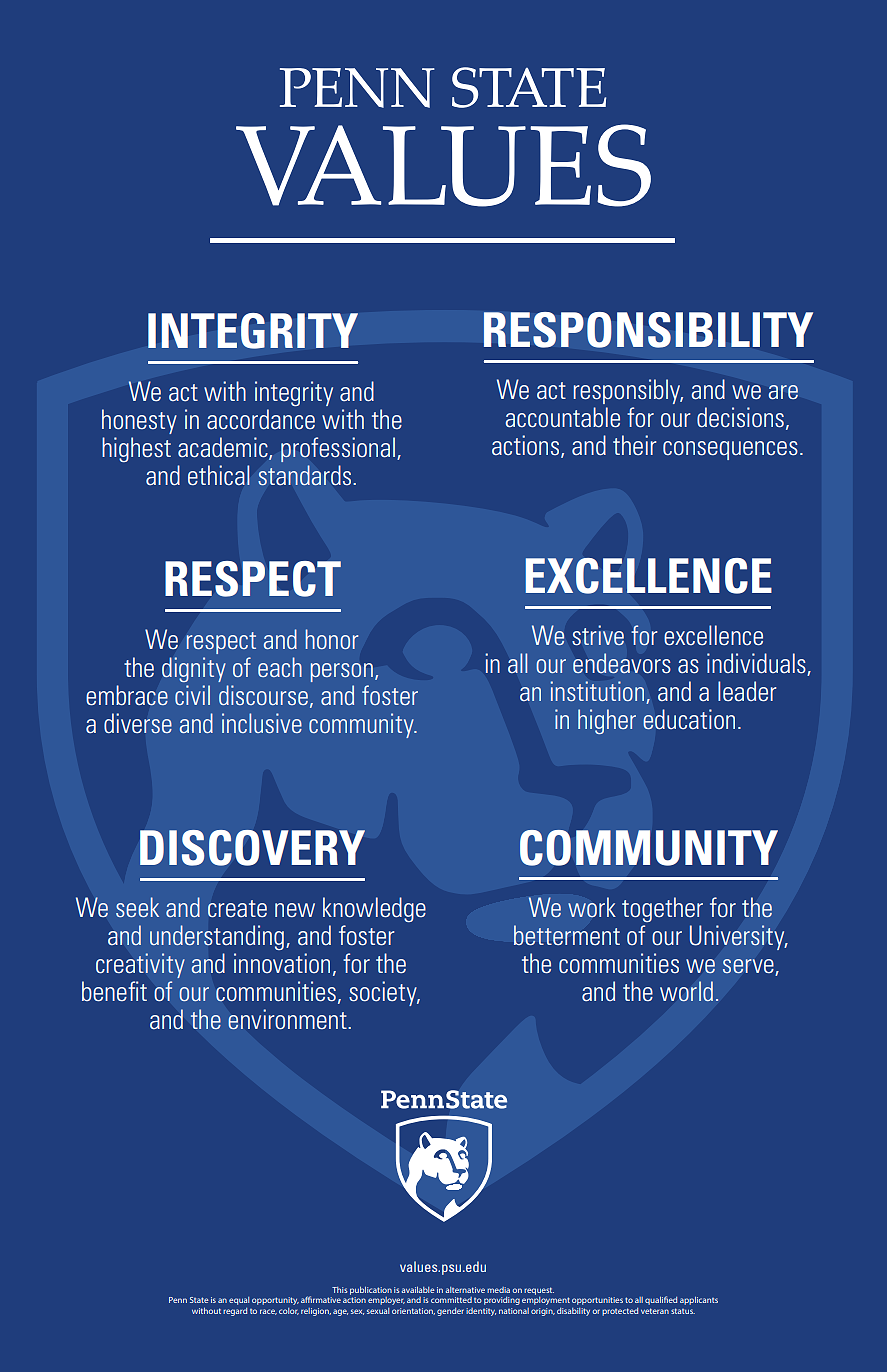 The width and height of the screenshot is (887, 1372). I want to click on applicants, so click(699, 1301).
